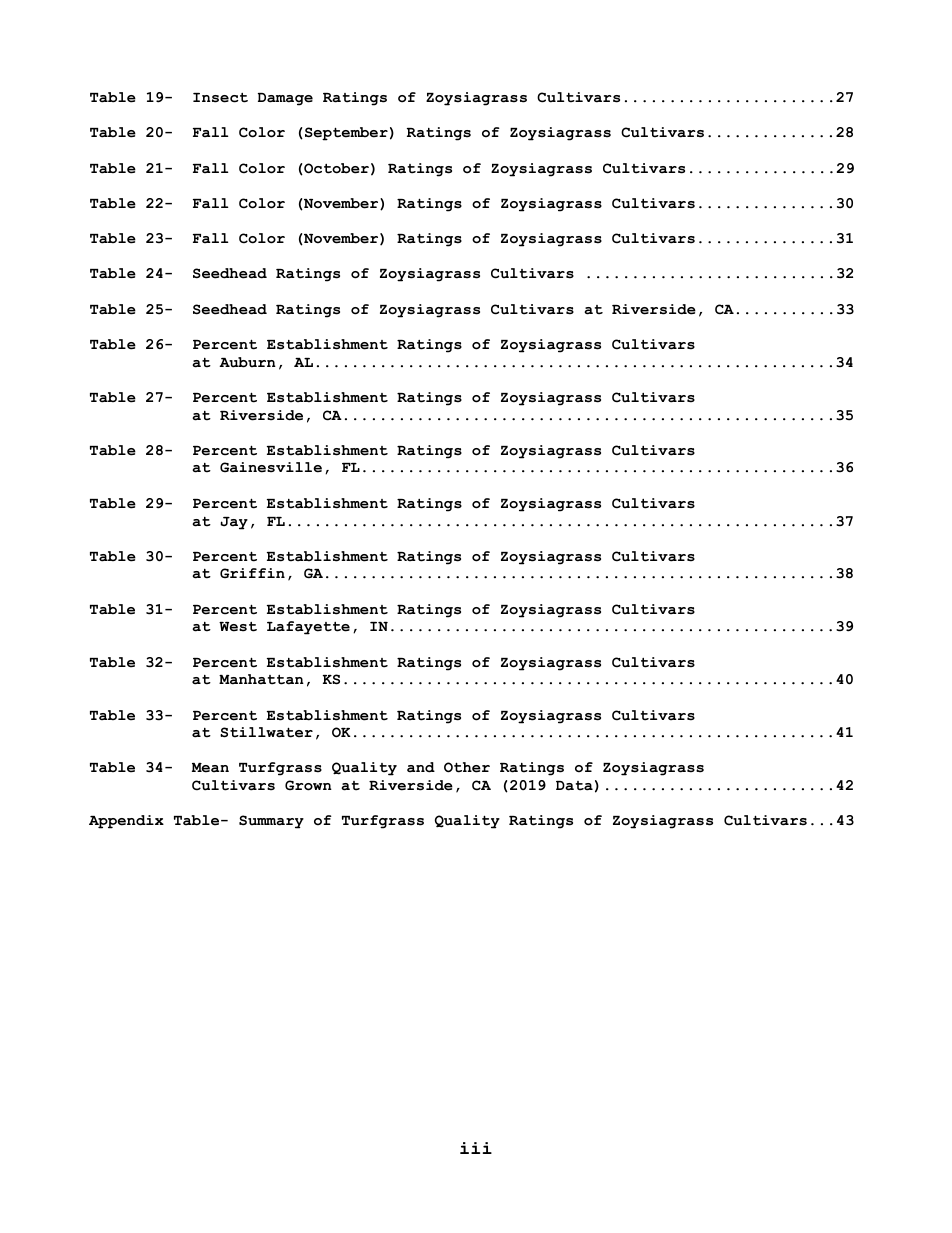 The height and width of the page is (1233, 952). I want to click on Damage, so click(285, 99).
